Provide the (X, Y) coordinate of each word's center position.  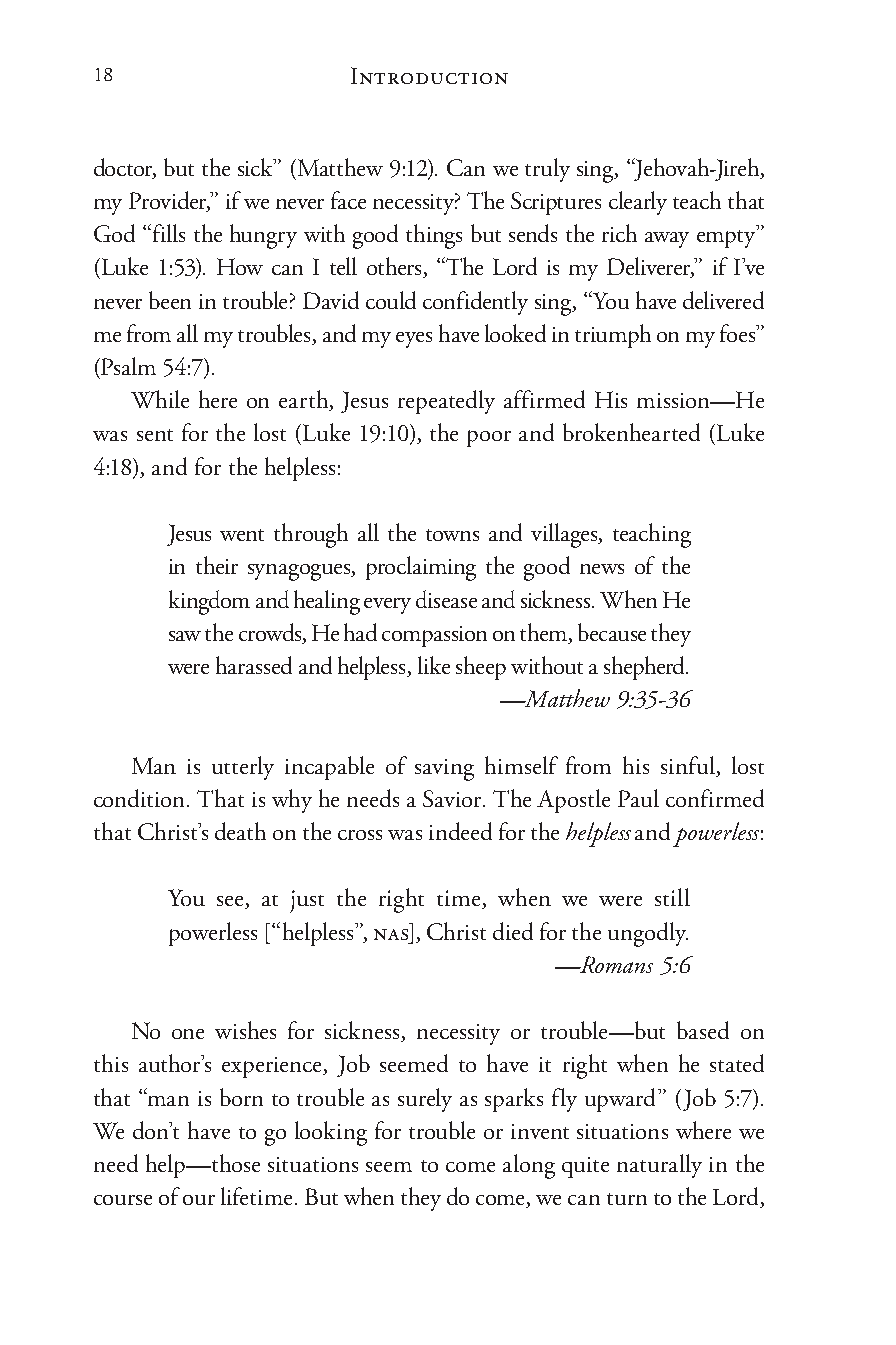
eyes (414, 340)
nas (391, 934)
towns (452, 535)
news (602, 569)
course (123, 1200)
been (170, 300)
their (217, 565)
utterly (243, 768)
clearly (638, 203)
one (188, 1034)
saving (444, 770)
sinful (689, 766)
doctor (125, 168)
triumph (613, 336)
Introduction (429, 75)
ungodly (648, 934)
